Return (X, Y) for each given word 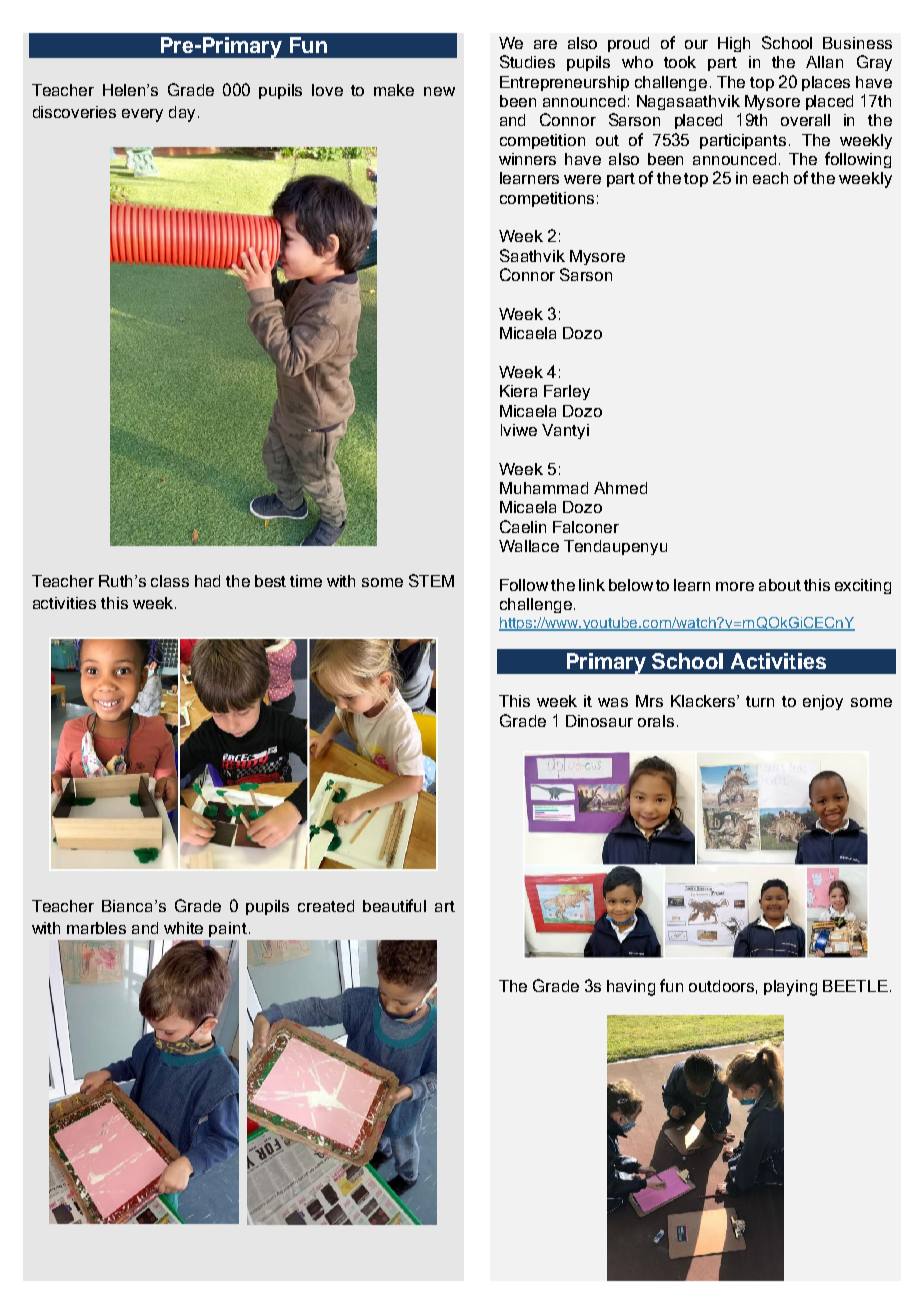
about (780, 585)
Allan (824, 62)
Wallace (529, 546)
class (170, 581)
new (439, 91)
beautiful (394, 905)
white (183, 928)
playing (790, 988)
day (182, 114)
